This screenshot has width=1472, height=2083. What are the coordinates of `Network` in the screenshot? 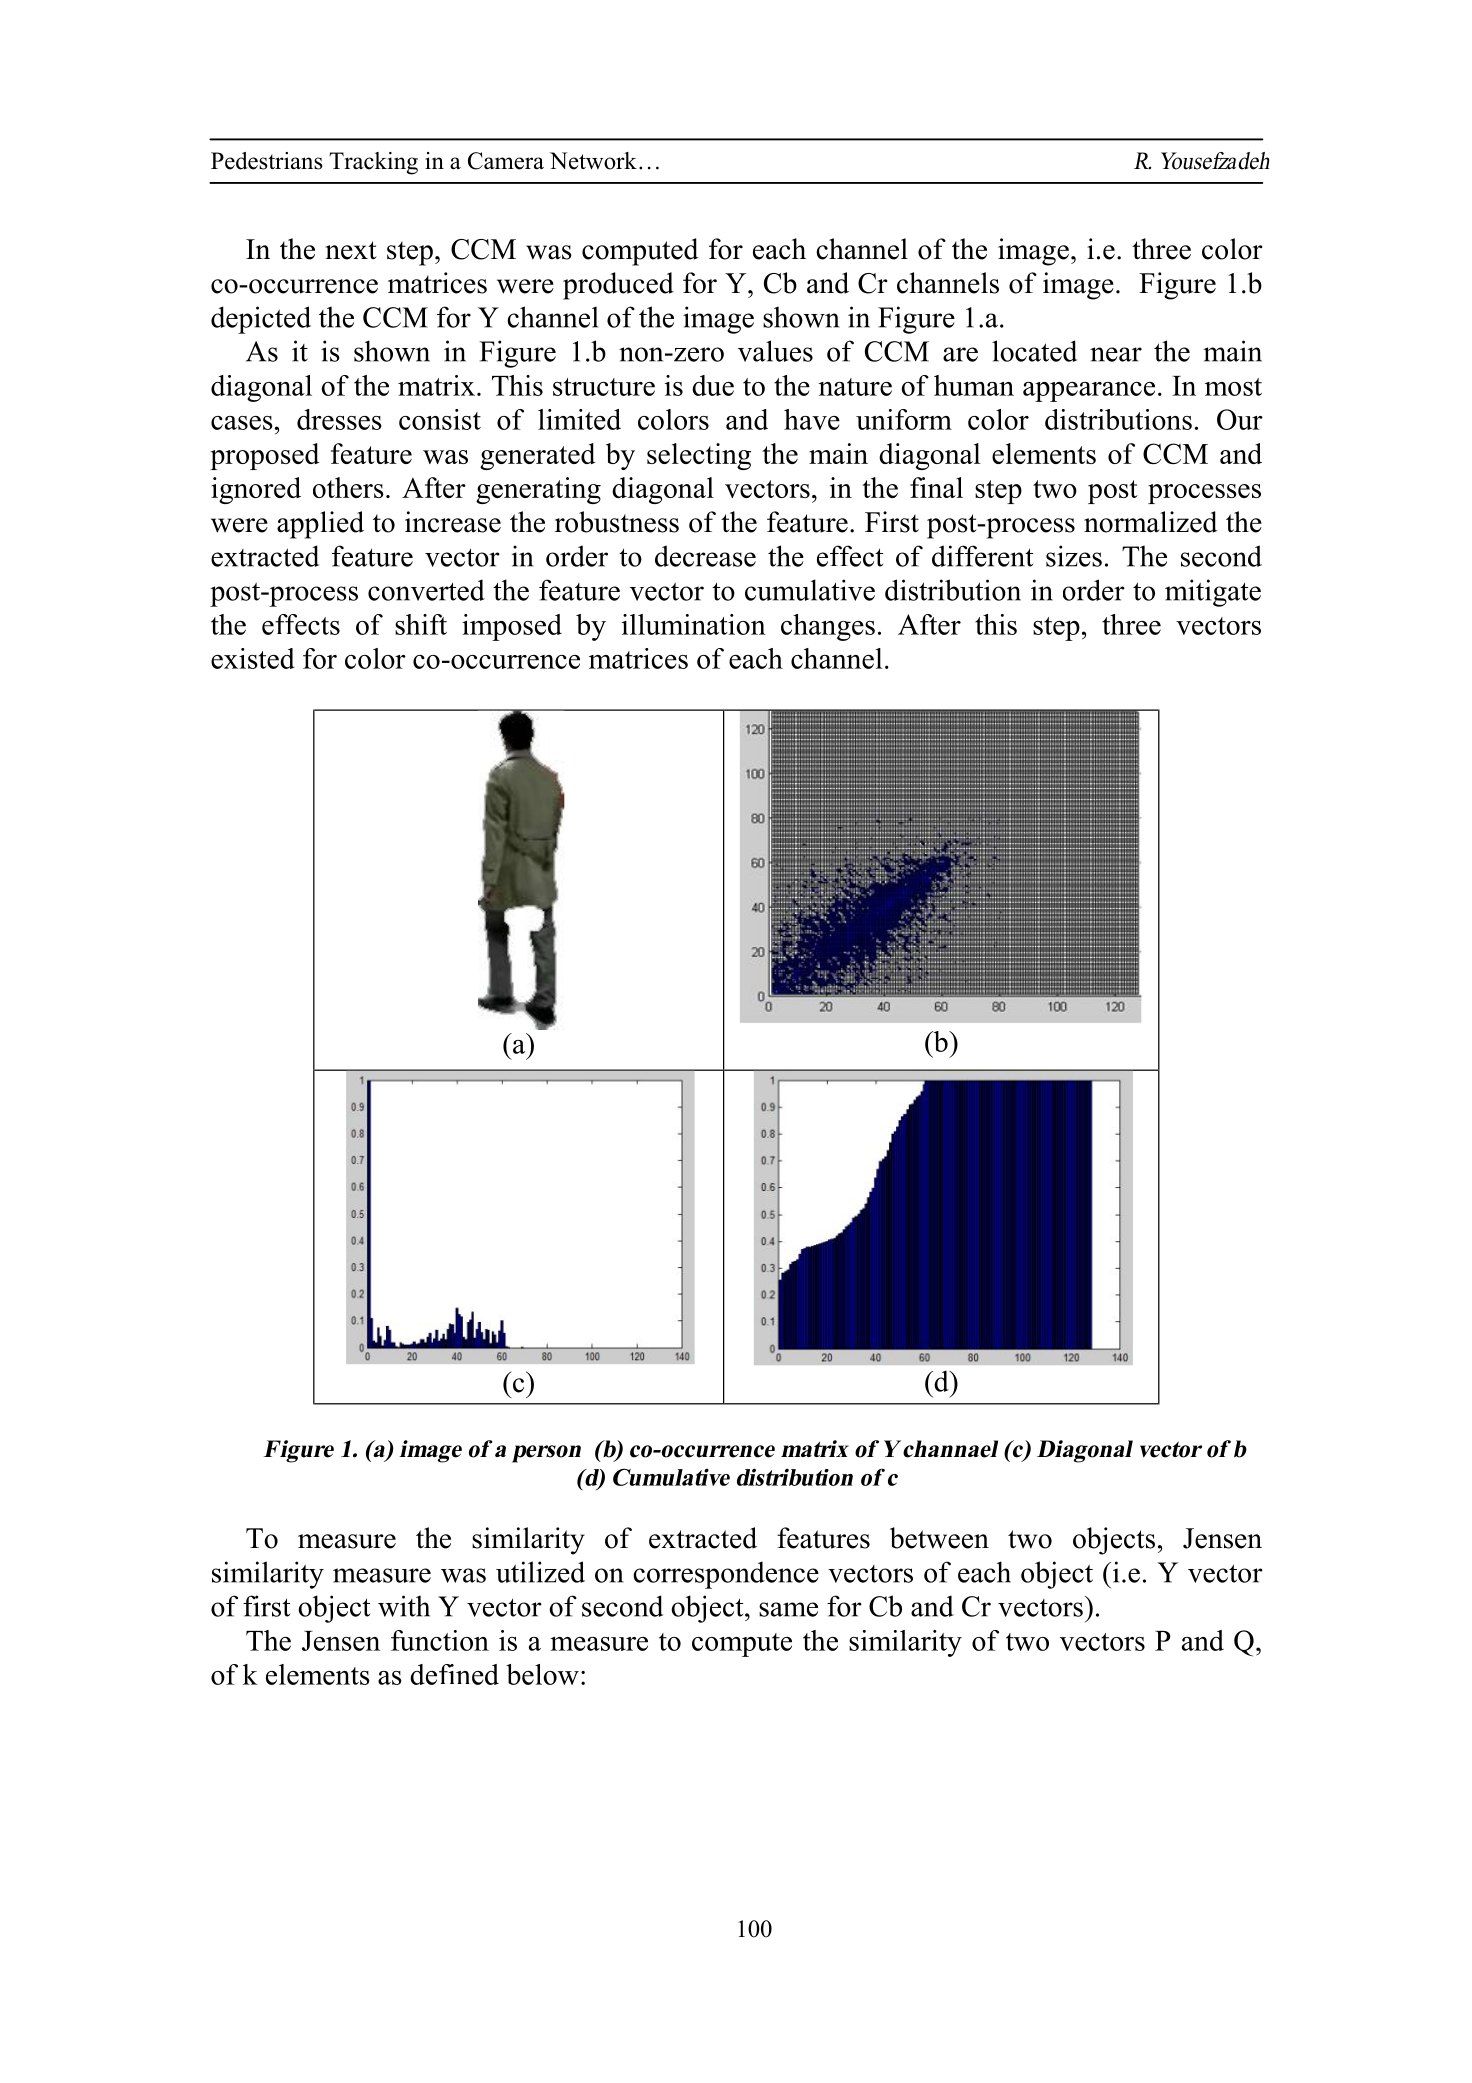 It's located at (593, 161).
